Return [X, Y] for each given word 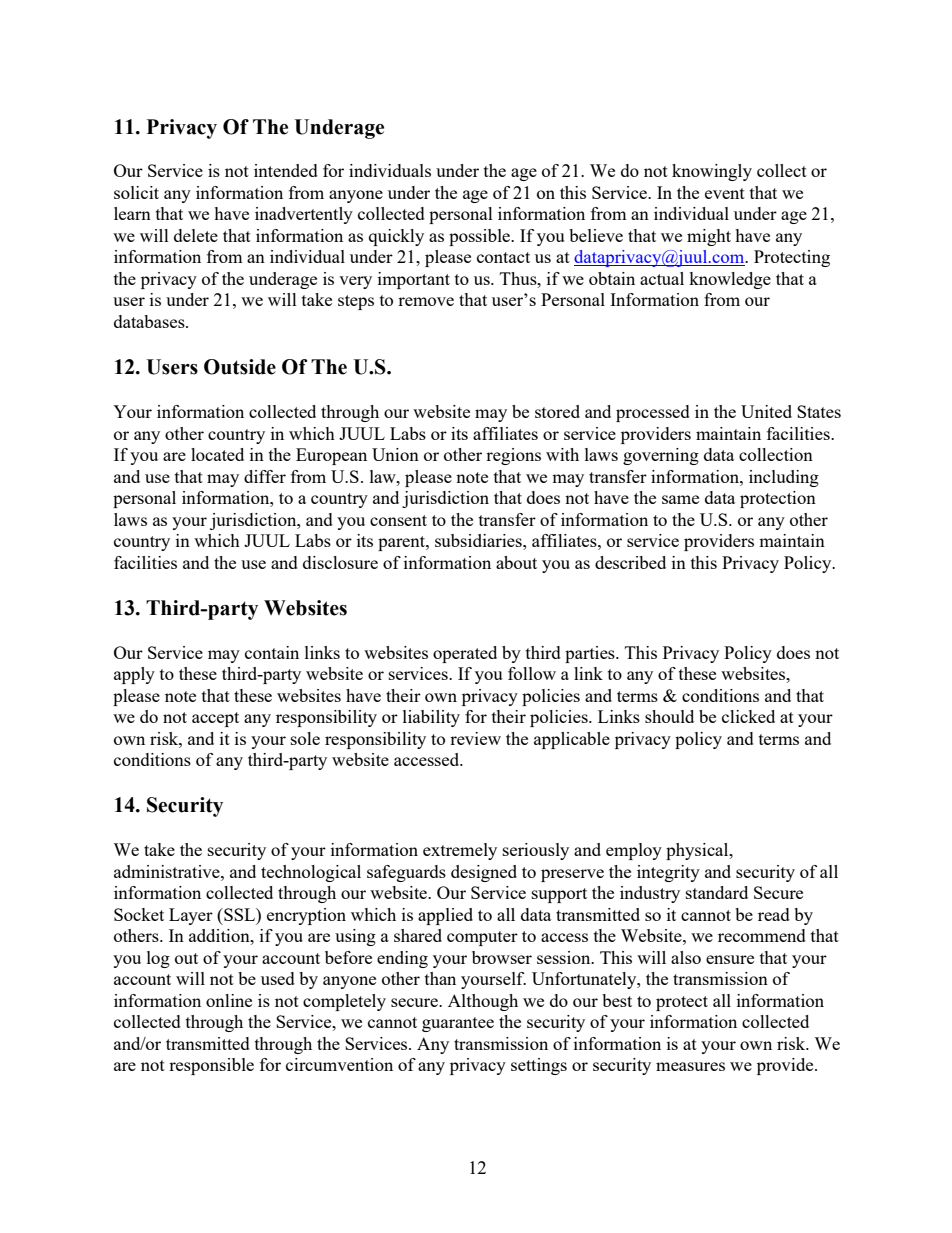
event [725, 193]
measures [690, 1066]
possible [481, 237]
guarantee [458, 1024]
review [475, 738]
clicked [748, 716]
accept [215, 719]
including [784, 478]
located [217, 454]
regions [513, 456]
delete [196, 235]
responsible [211, 1066]
